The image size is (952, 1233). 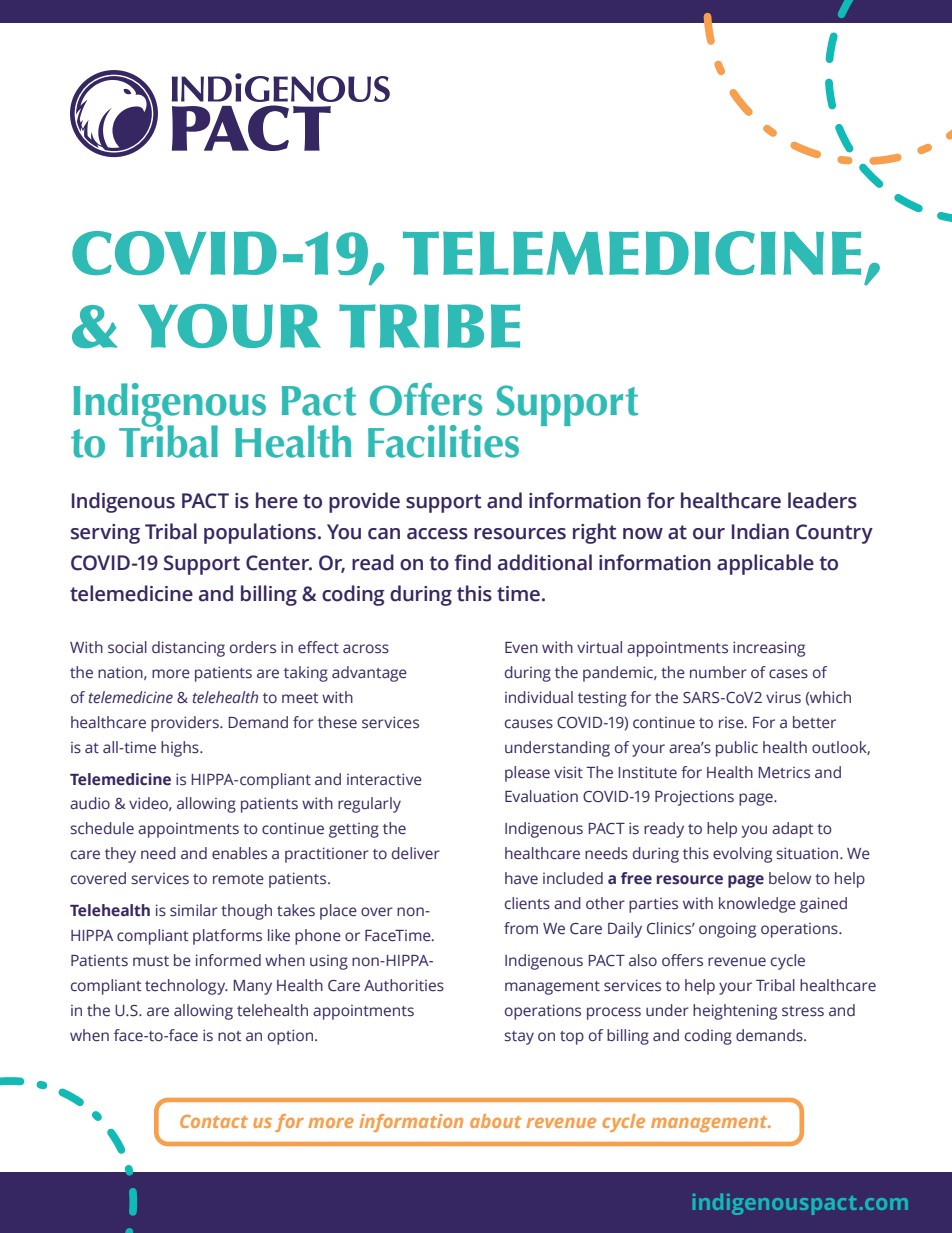 I want to click on find, so click(x=472, y=562).
